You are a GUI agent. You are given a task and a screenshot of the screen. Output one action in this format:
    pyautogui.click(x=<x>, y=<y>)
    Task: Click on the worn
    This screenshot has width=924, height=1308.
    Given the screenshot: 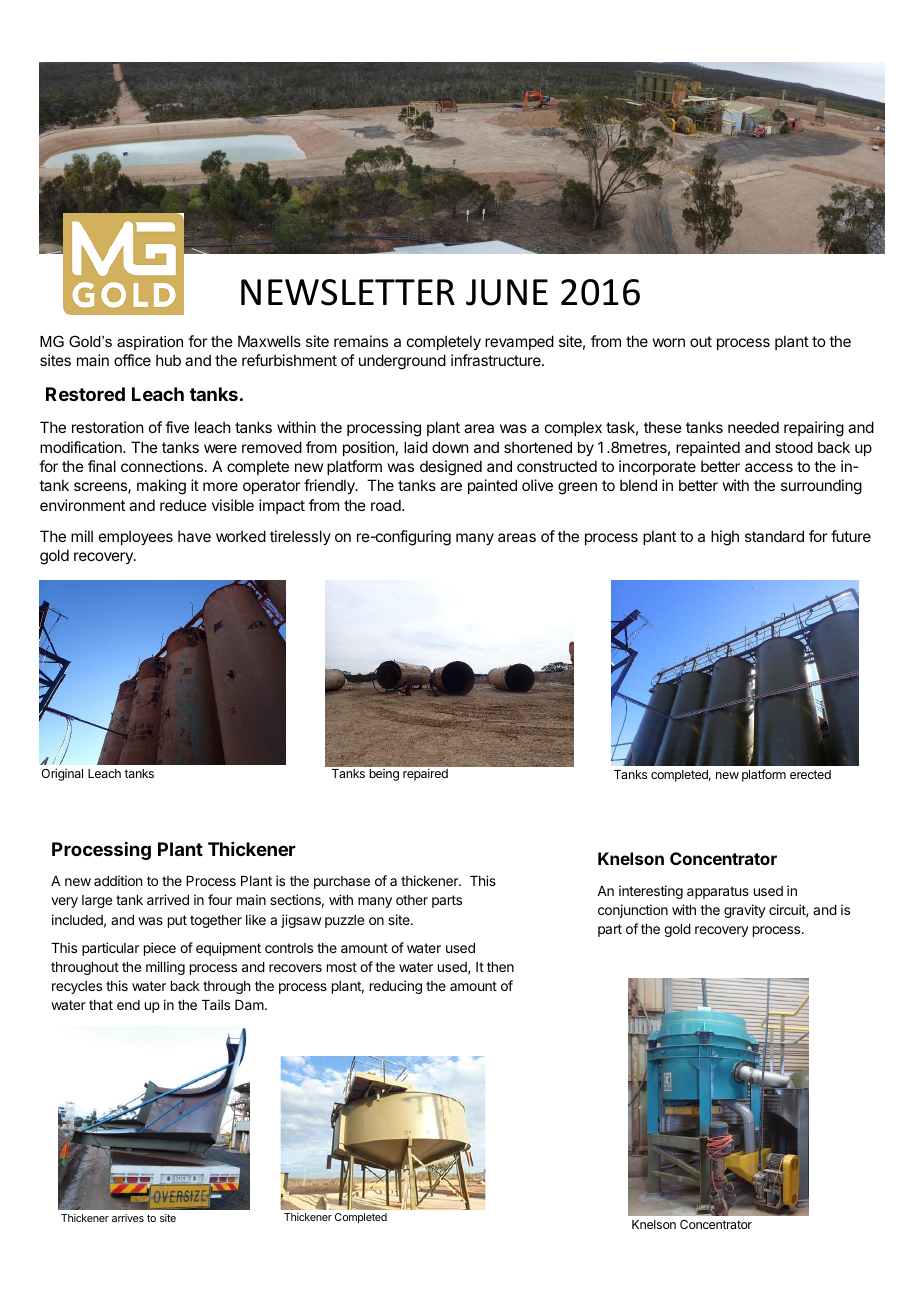 What is the action you would take?
    pyautogui.click(x=669, y=342)
